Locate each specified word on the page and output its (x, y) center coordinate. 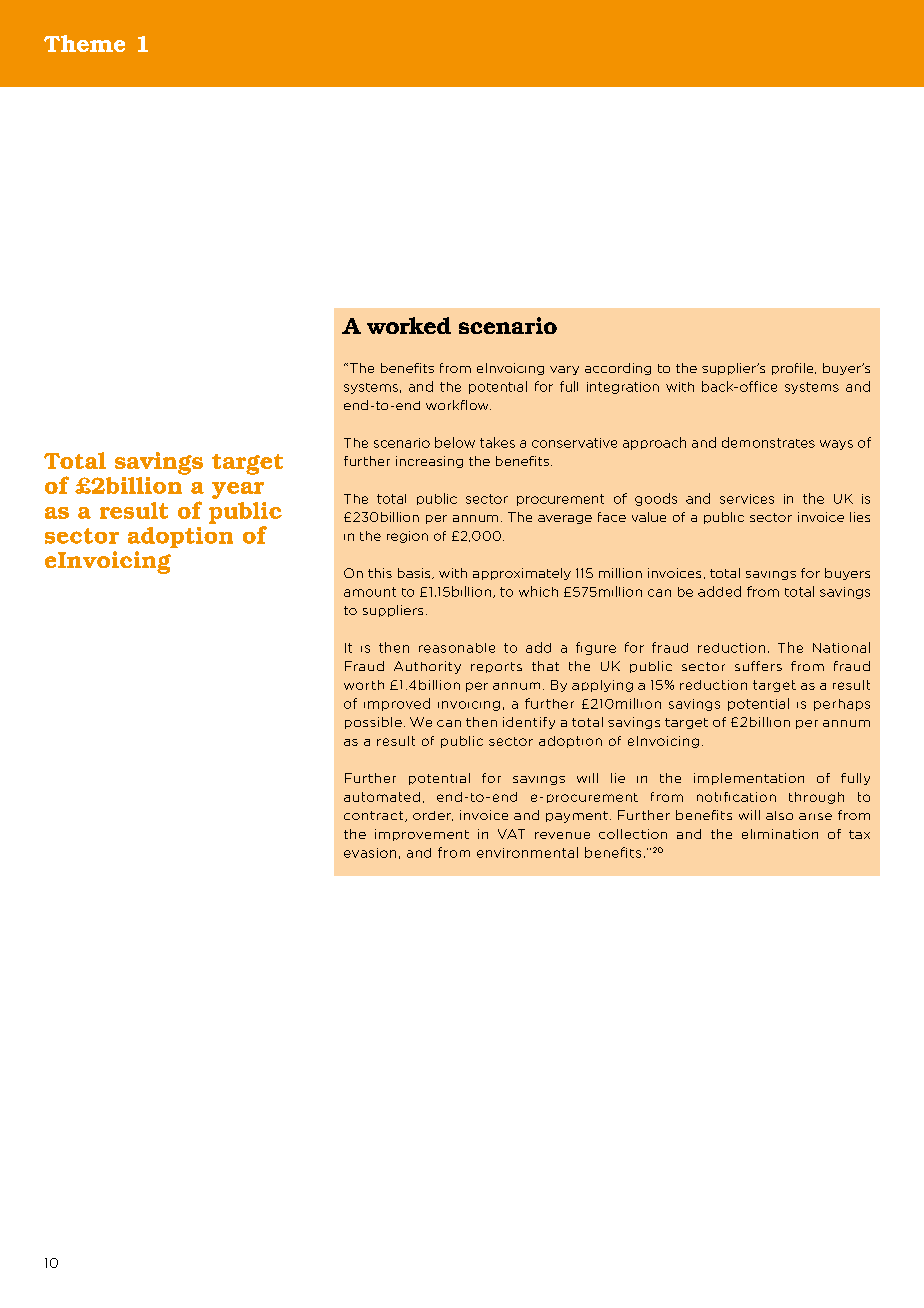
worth (364, 685)
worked (409, 325)
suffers (758, 666)
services (747, 499)
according (618, 369)
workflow (458, 405)
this (380, 573)
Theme (84, 43)
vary (564, 370)
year (238, 490)
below (455, 442)
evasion (370, 853)
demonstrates (768, 442)
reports (496, 667)
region (407, 537)
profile (794, 369)
